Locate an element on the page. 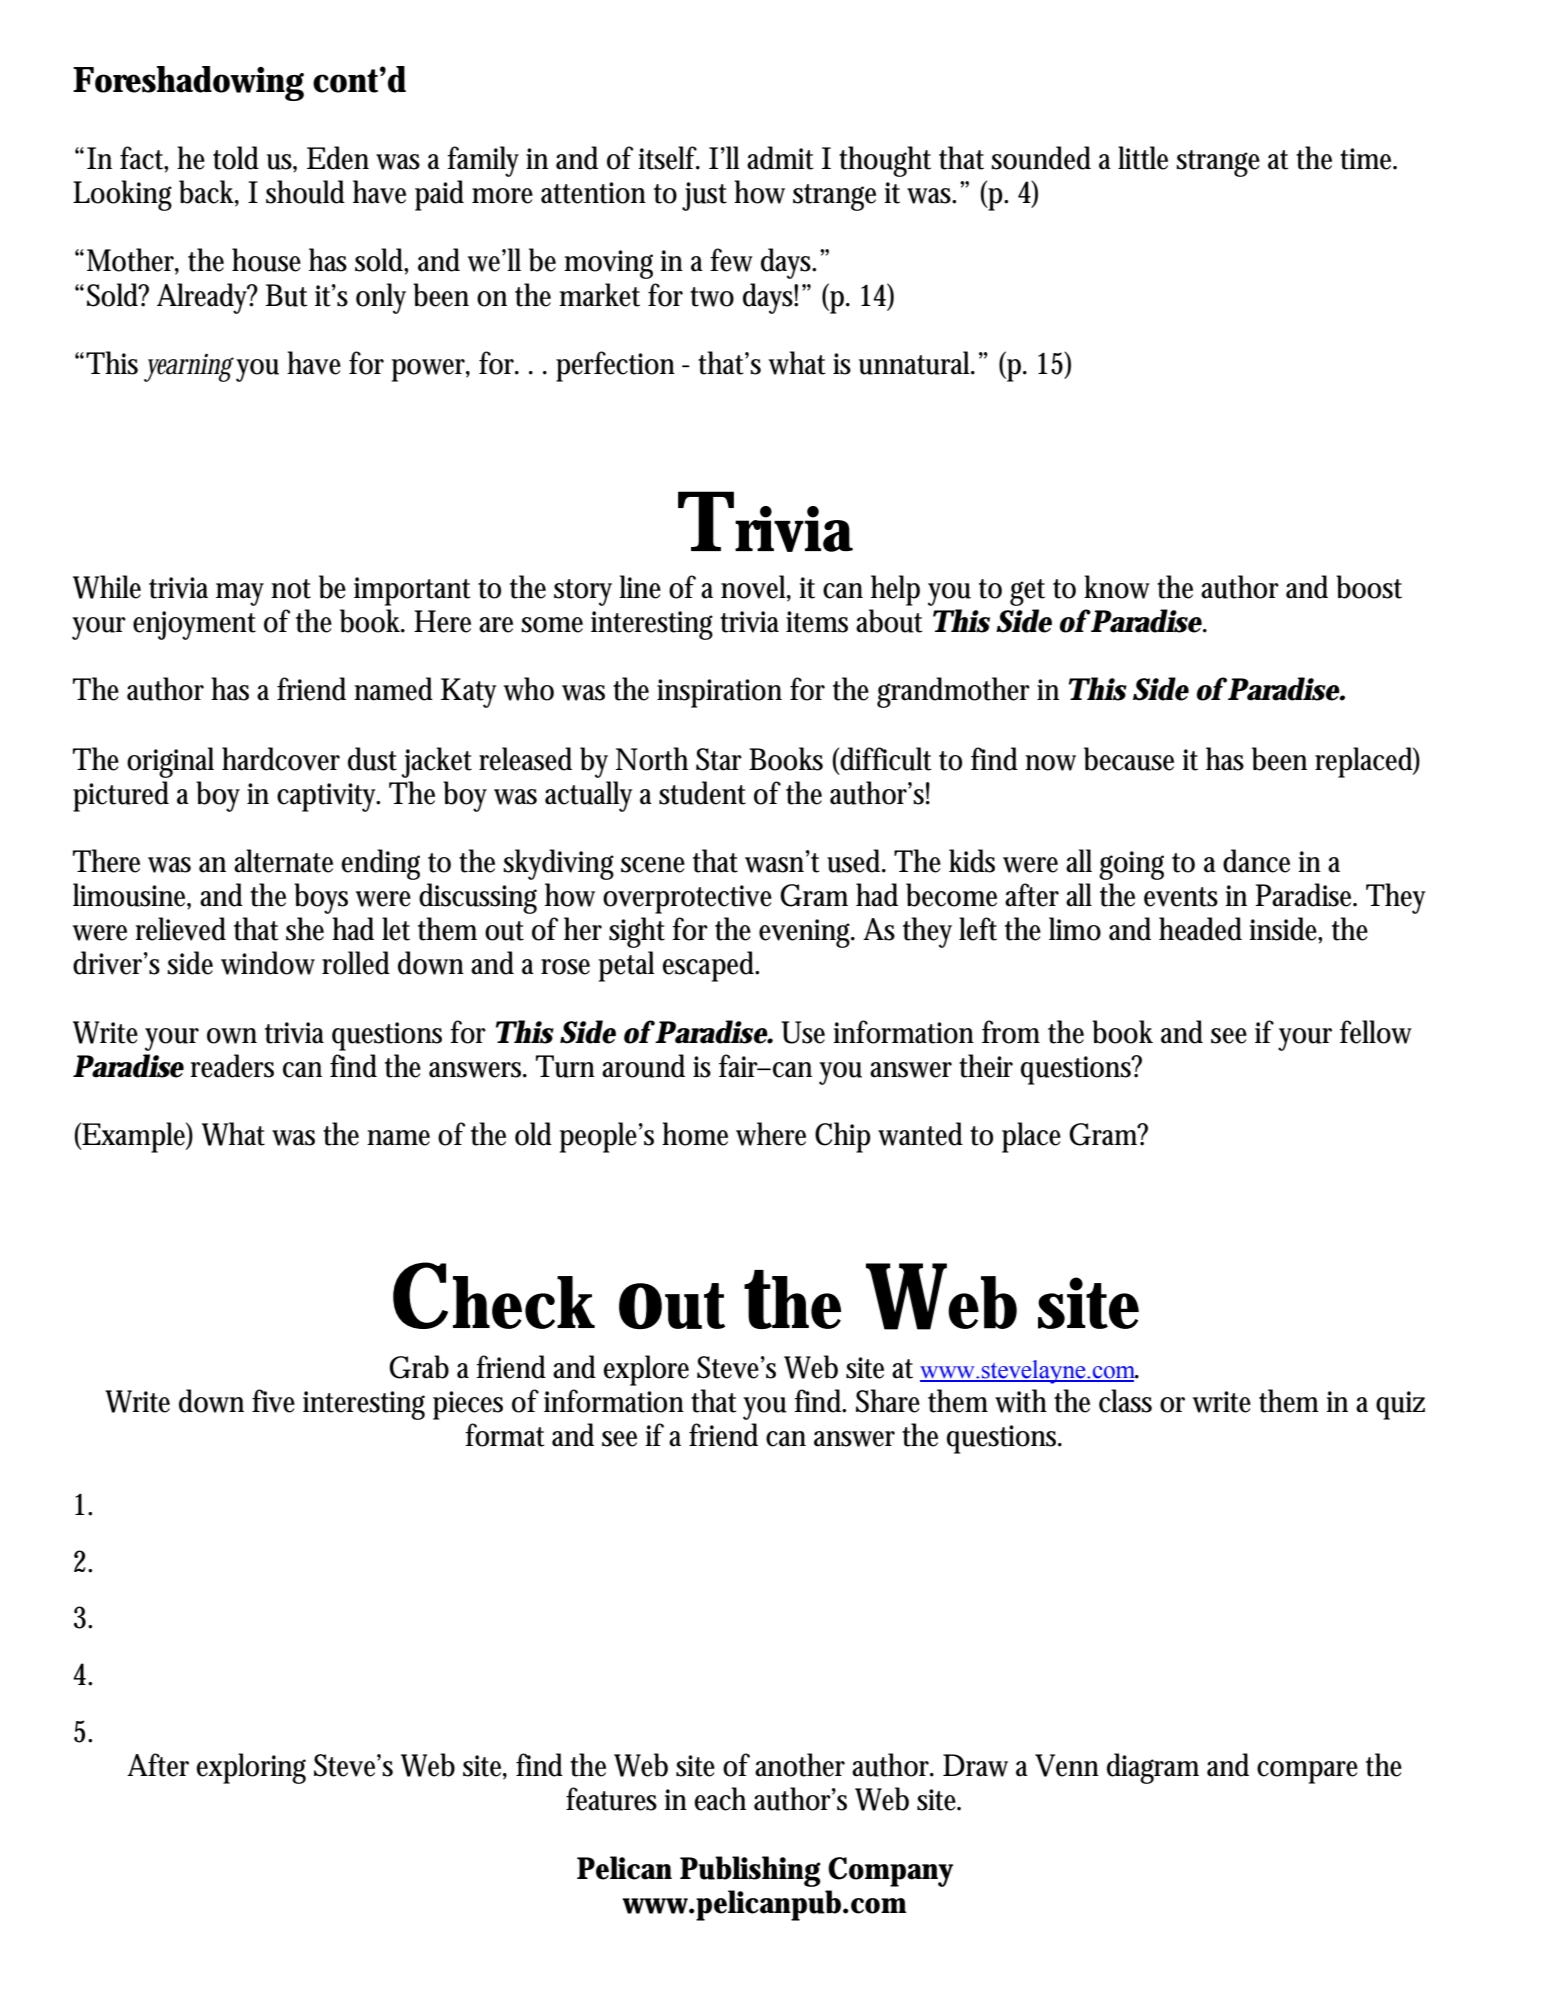  exploring is located at coordinates (251, 1768).
